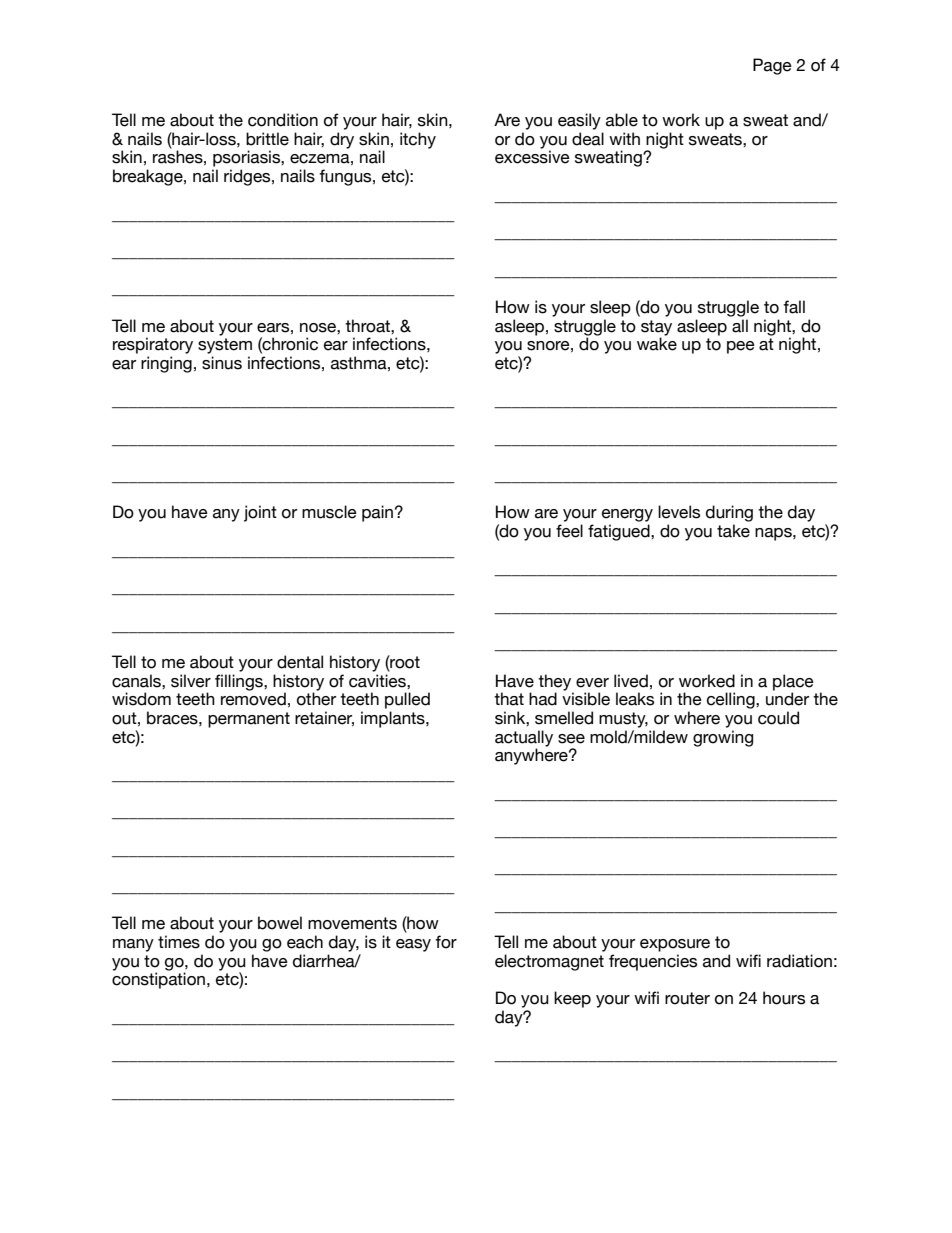  What do you see at coordinates (283, 120) in the document?
I see `condition` at bounding box center [283, 120].
